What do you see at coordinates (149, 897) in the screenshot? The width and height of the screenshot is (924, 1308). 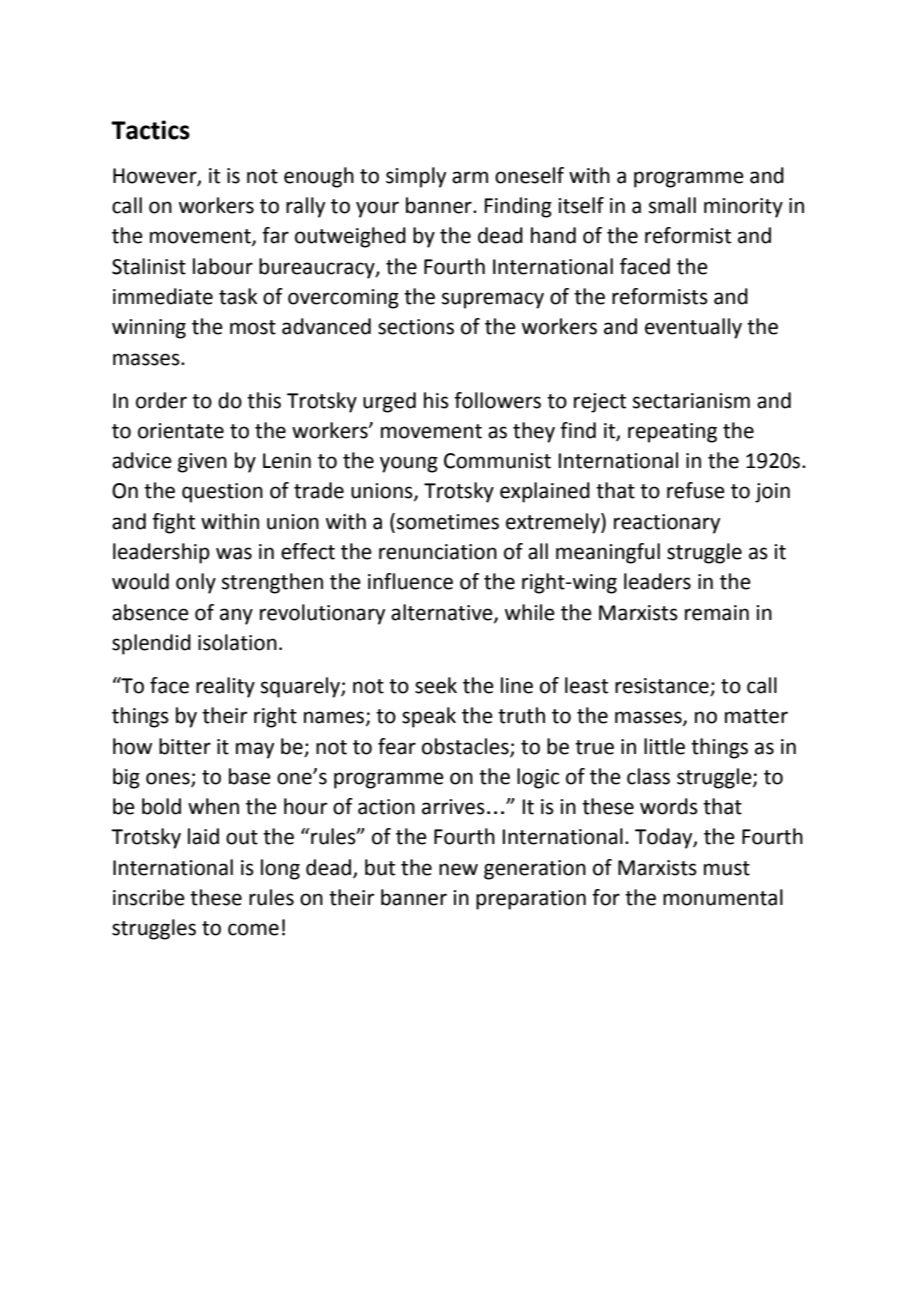 I see `inscribe` at bounding box center [149, 897].
